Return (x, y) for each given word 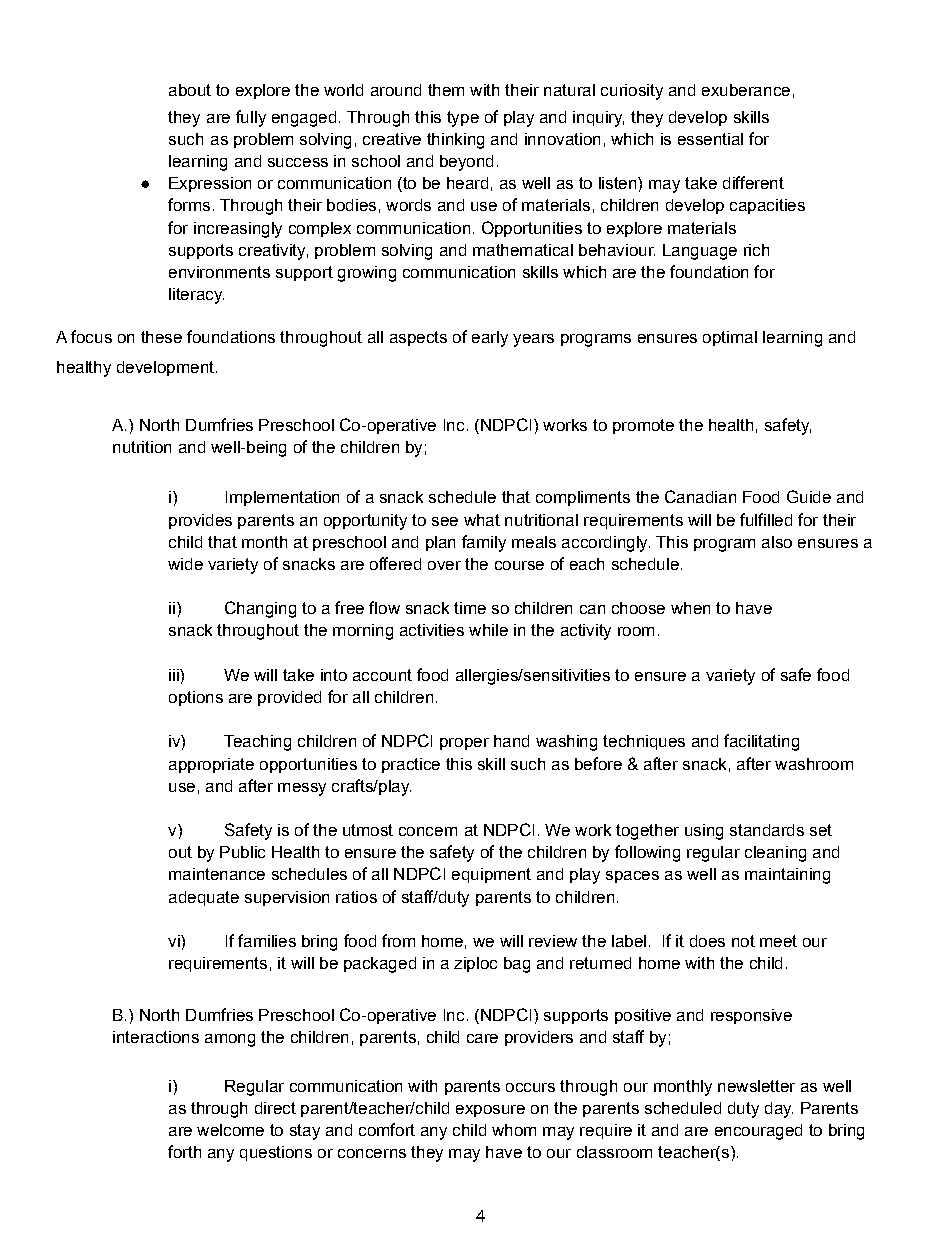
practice (411, 765)
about (190, 90)
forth (184, 1151)
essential (710, 139)
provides (200, 521)
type (463, 119)
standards (767, 830)
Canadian (700, 496)
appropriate (211, 765)
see (445, 521)
